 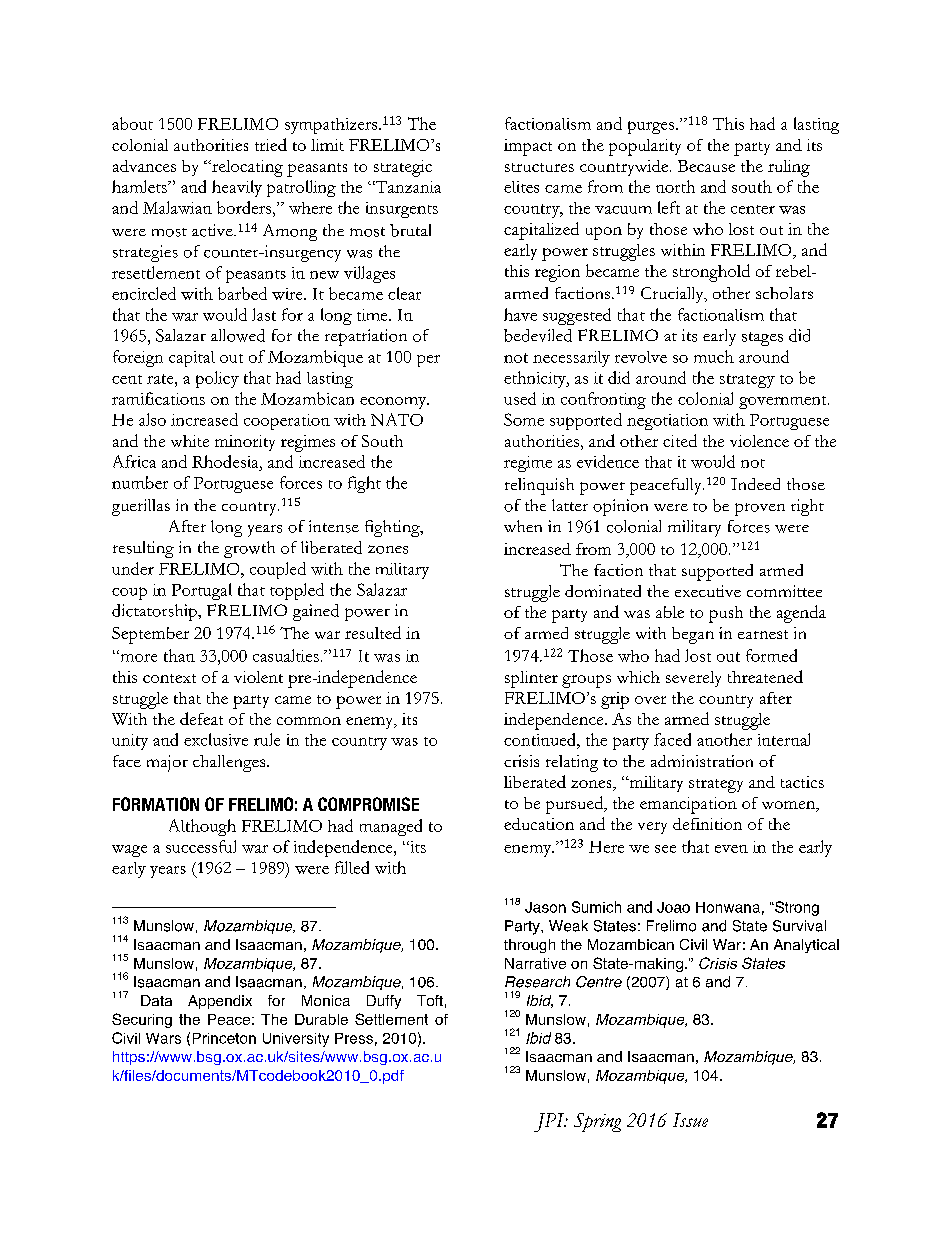 What do you see at coordinates (523, 526) in the page?
I see `when` at bounding box center [523, 526].
